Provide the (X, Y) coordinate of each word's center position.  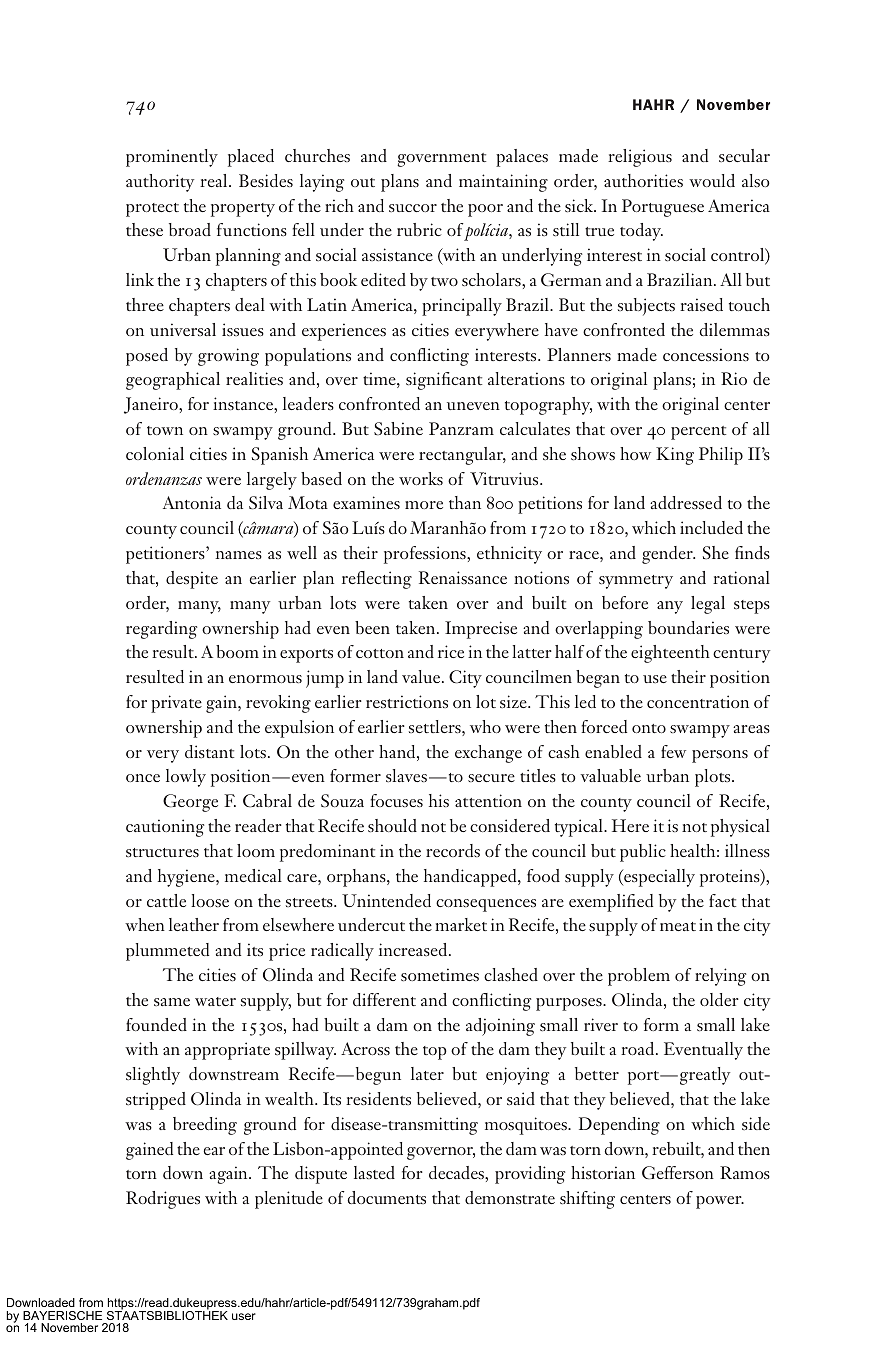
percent (698, 433)
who (485, 726)
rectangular (462, 456)
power (720, 1202)
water (215, 1001)
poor (485, 210)
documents (386, 1197)
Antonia (192, 502)
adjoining (500, 1027)
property (243, 210)
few (673, 751)
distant (209, 751)
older (719, 999)
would (712, 180)
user (244, 1316)
